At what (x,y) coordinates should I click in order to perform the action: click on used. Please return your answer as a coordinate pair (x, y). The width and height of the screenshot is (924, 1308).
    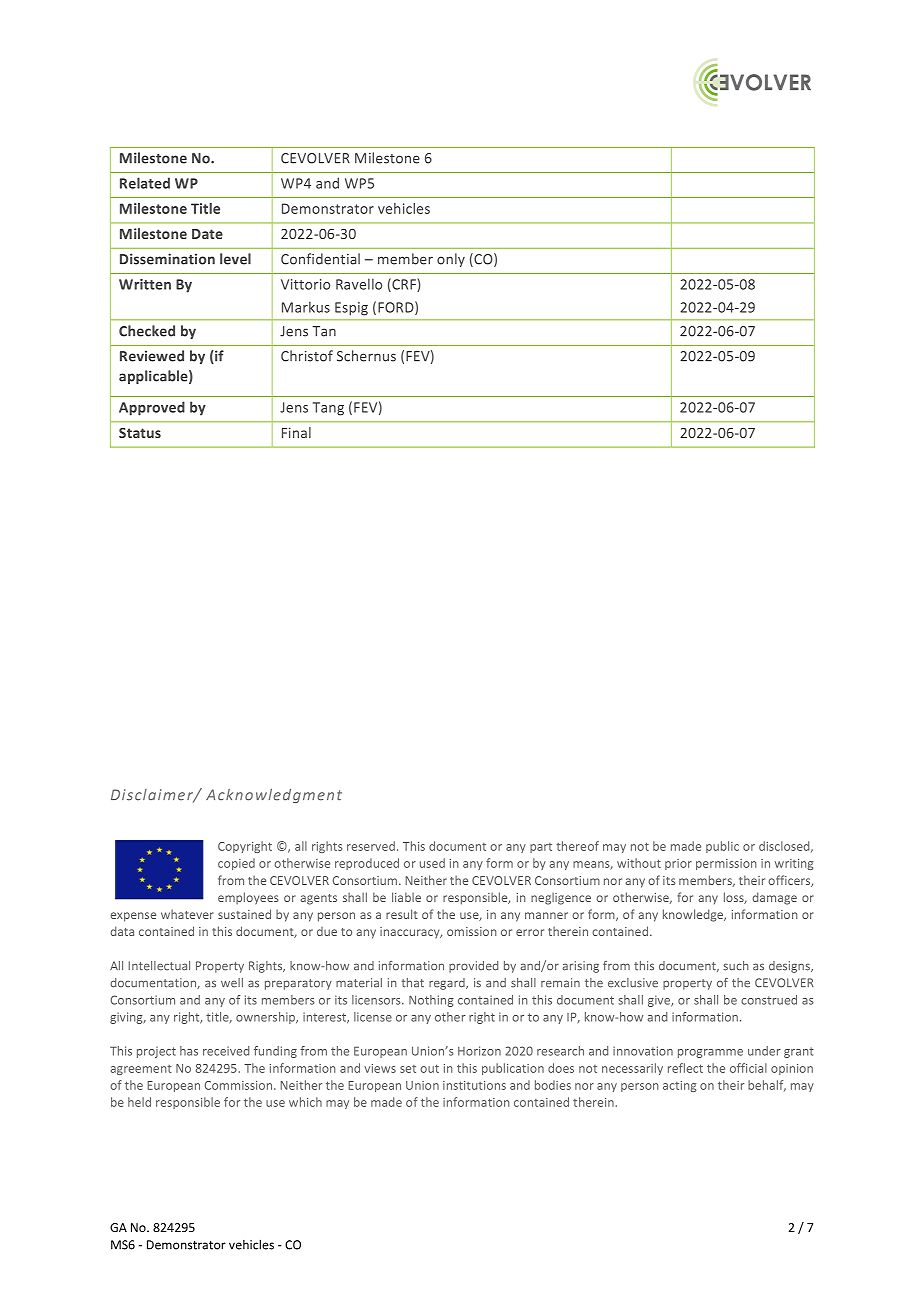
    Looking at the image, I should click on (432, 863).
